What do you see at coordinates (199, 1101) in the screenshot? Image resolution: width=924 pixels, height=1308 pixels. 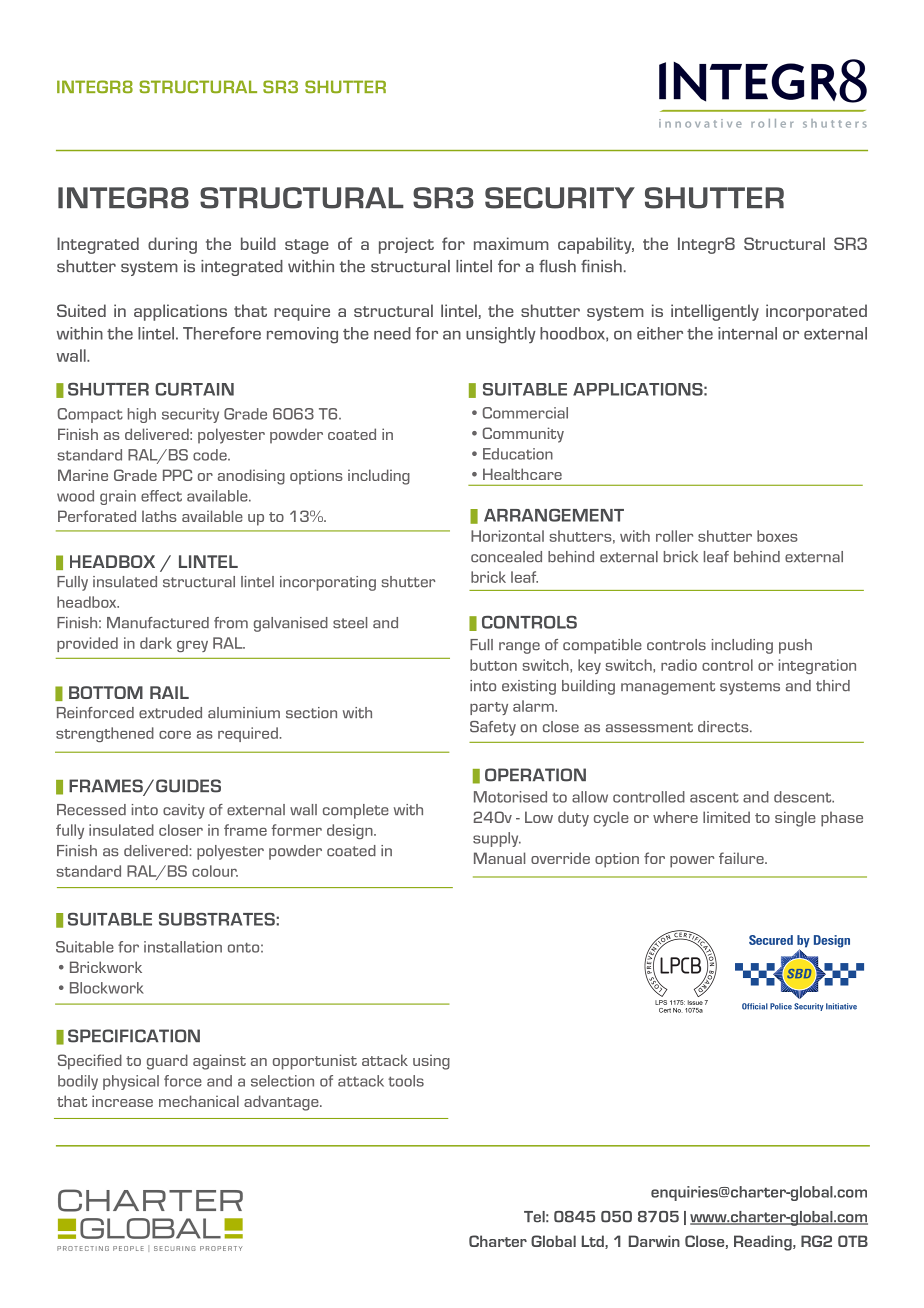 I see `mechanical` at bounding box center [199, 1101].
